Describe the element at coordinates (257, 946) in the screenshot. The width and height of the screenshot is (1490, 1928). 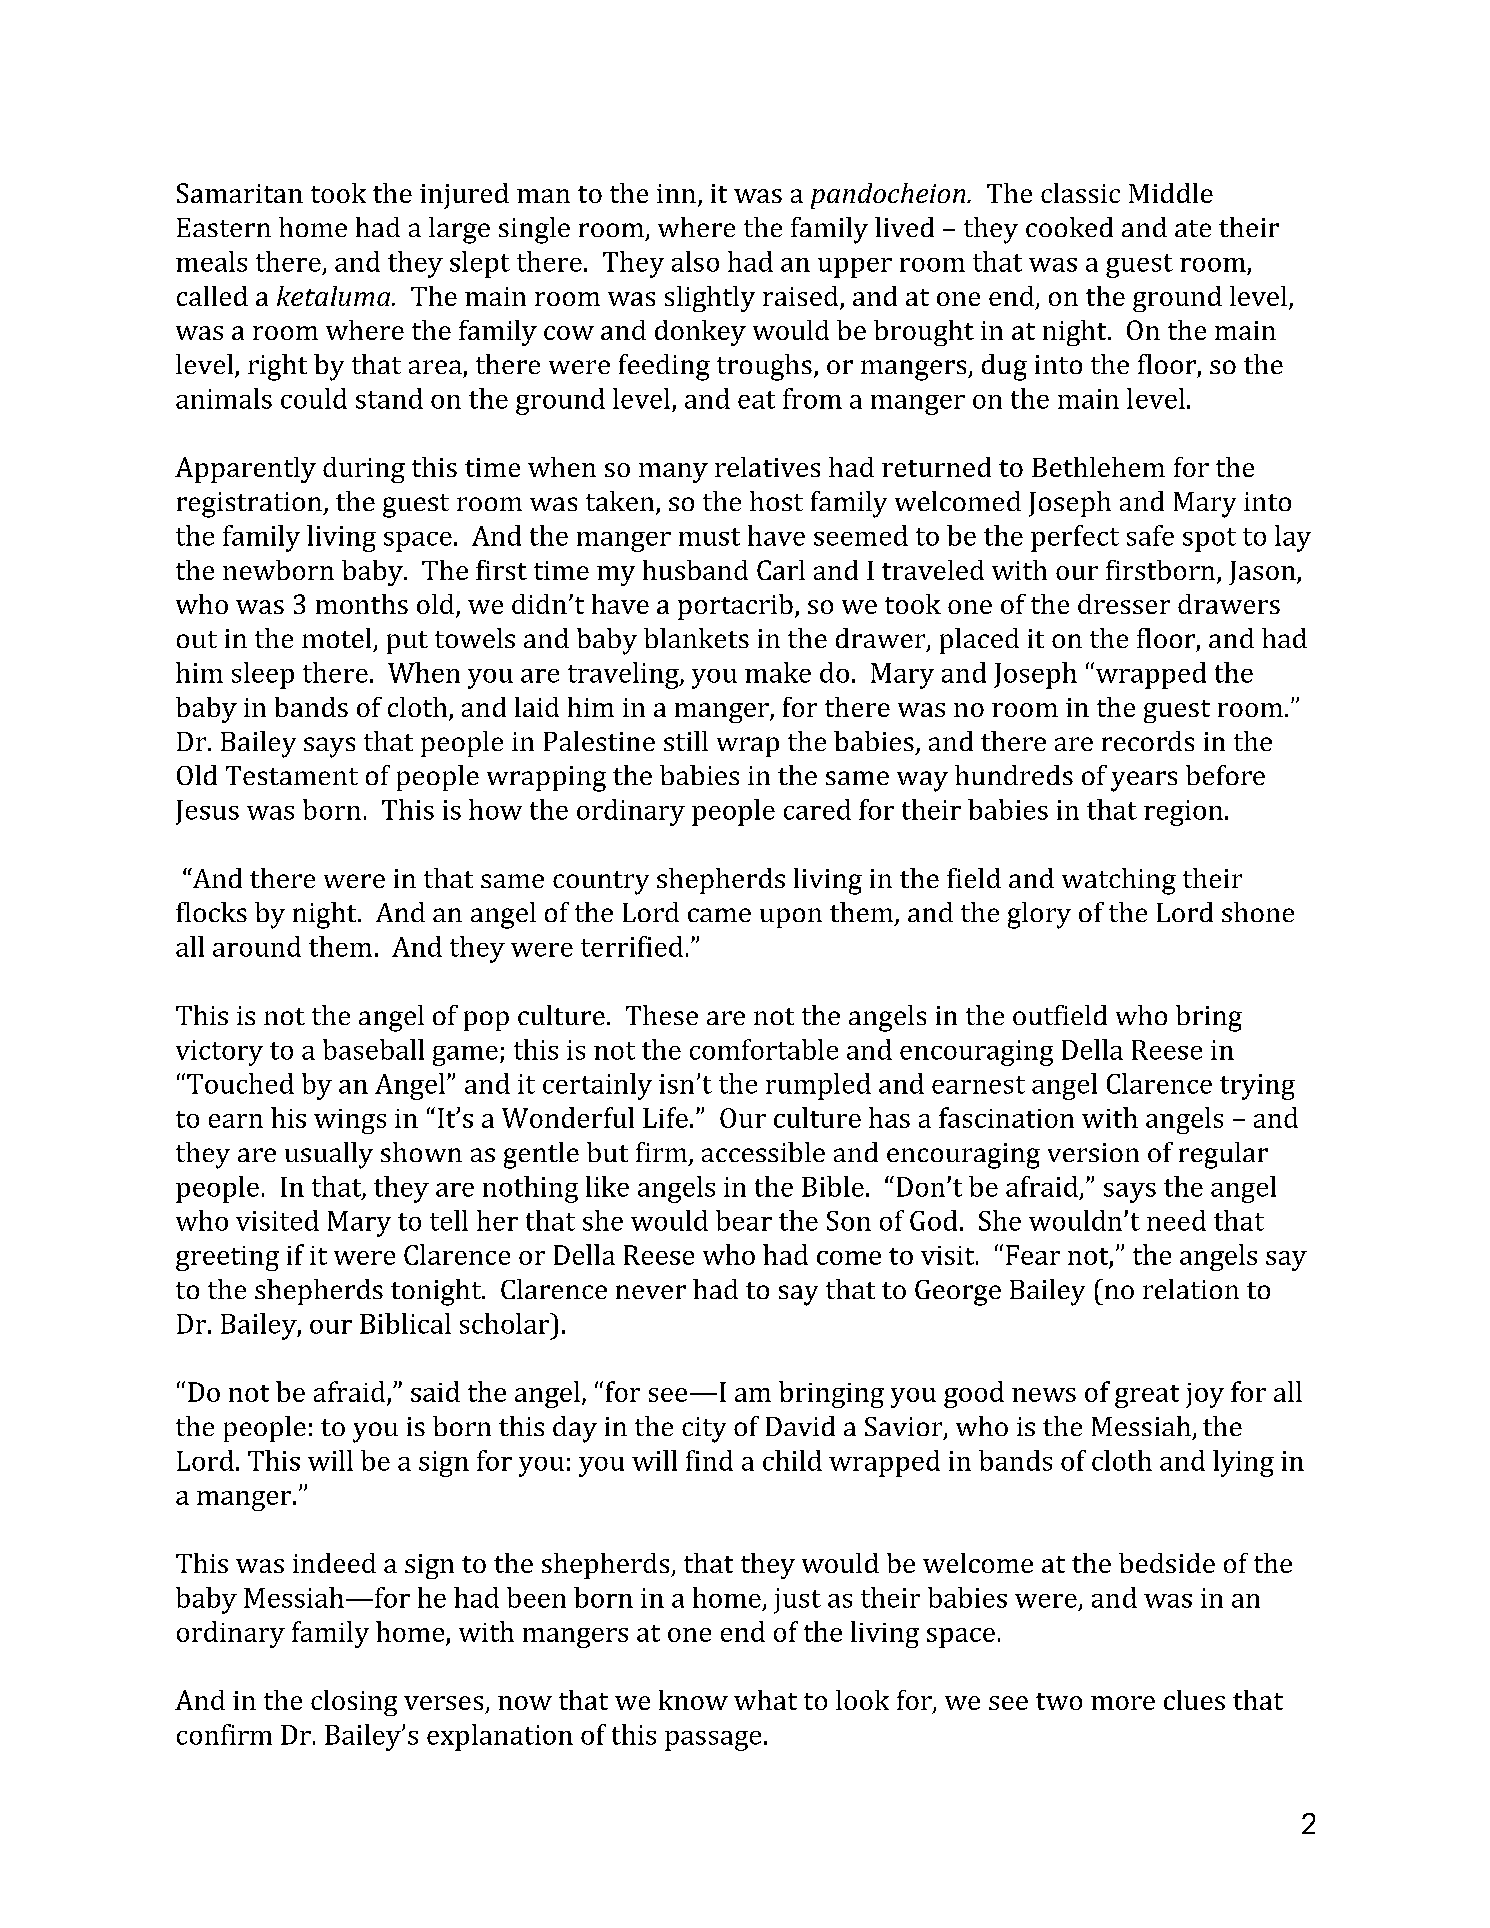
I see `around` at that location.
